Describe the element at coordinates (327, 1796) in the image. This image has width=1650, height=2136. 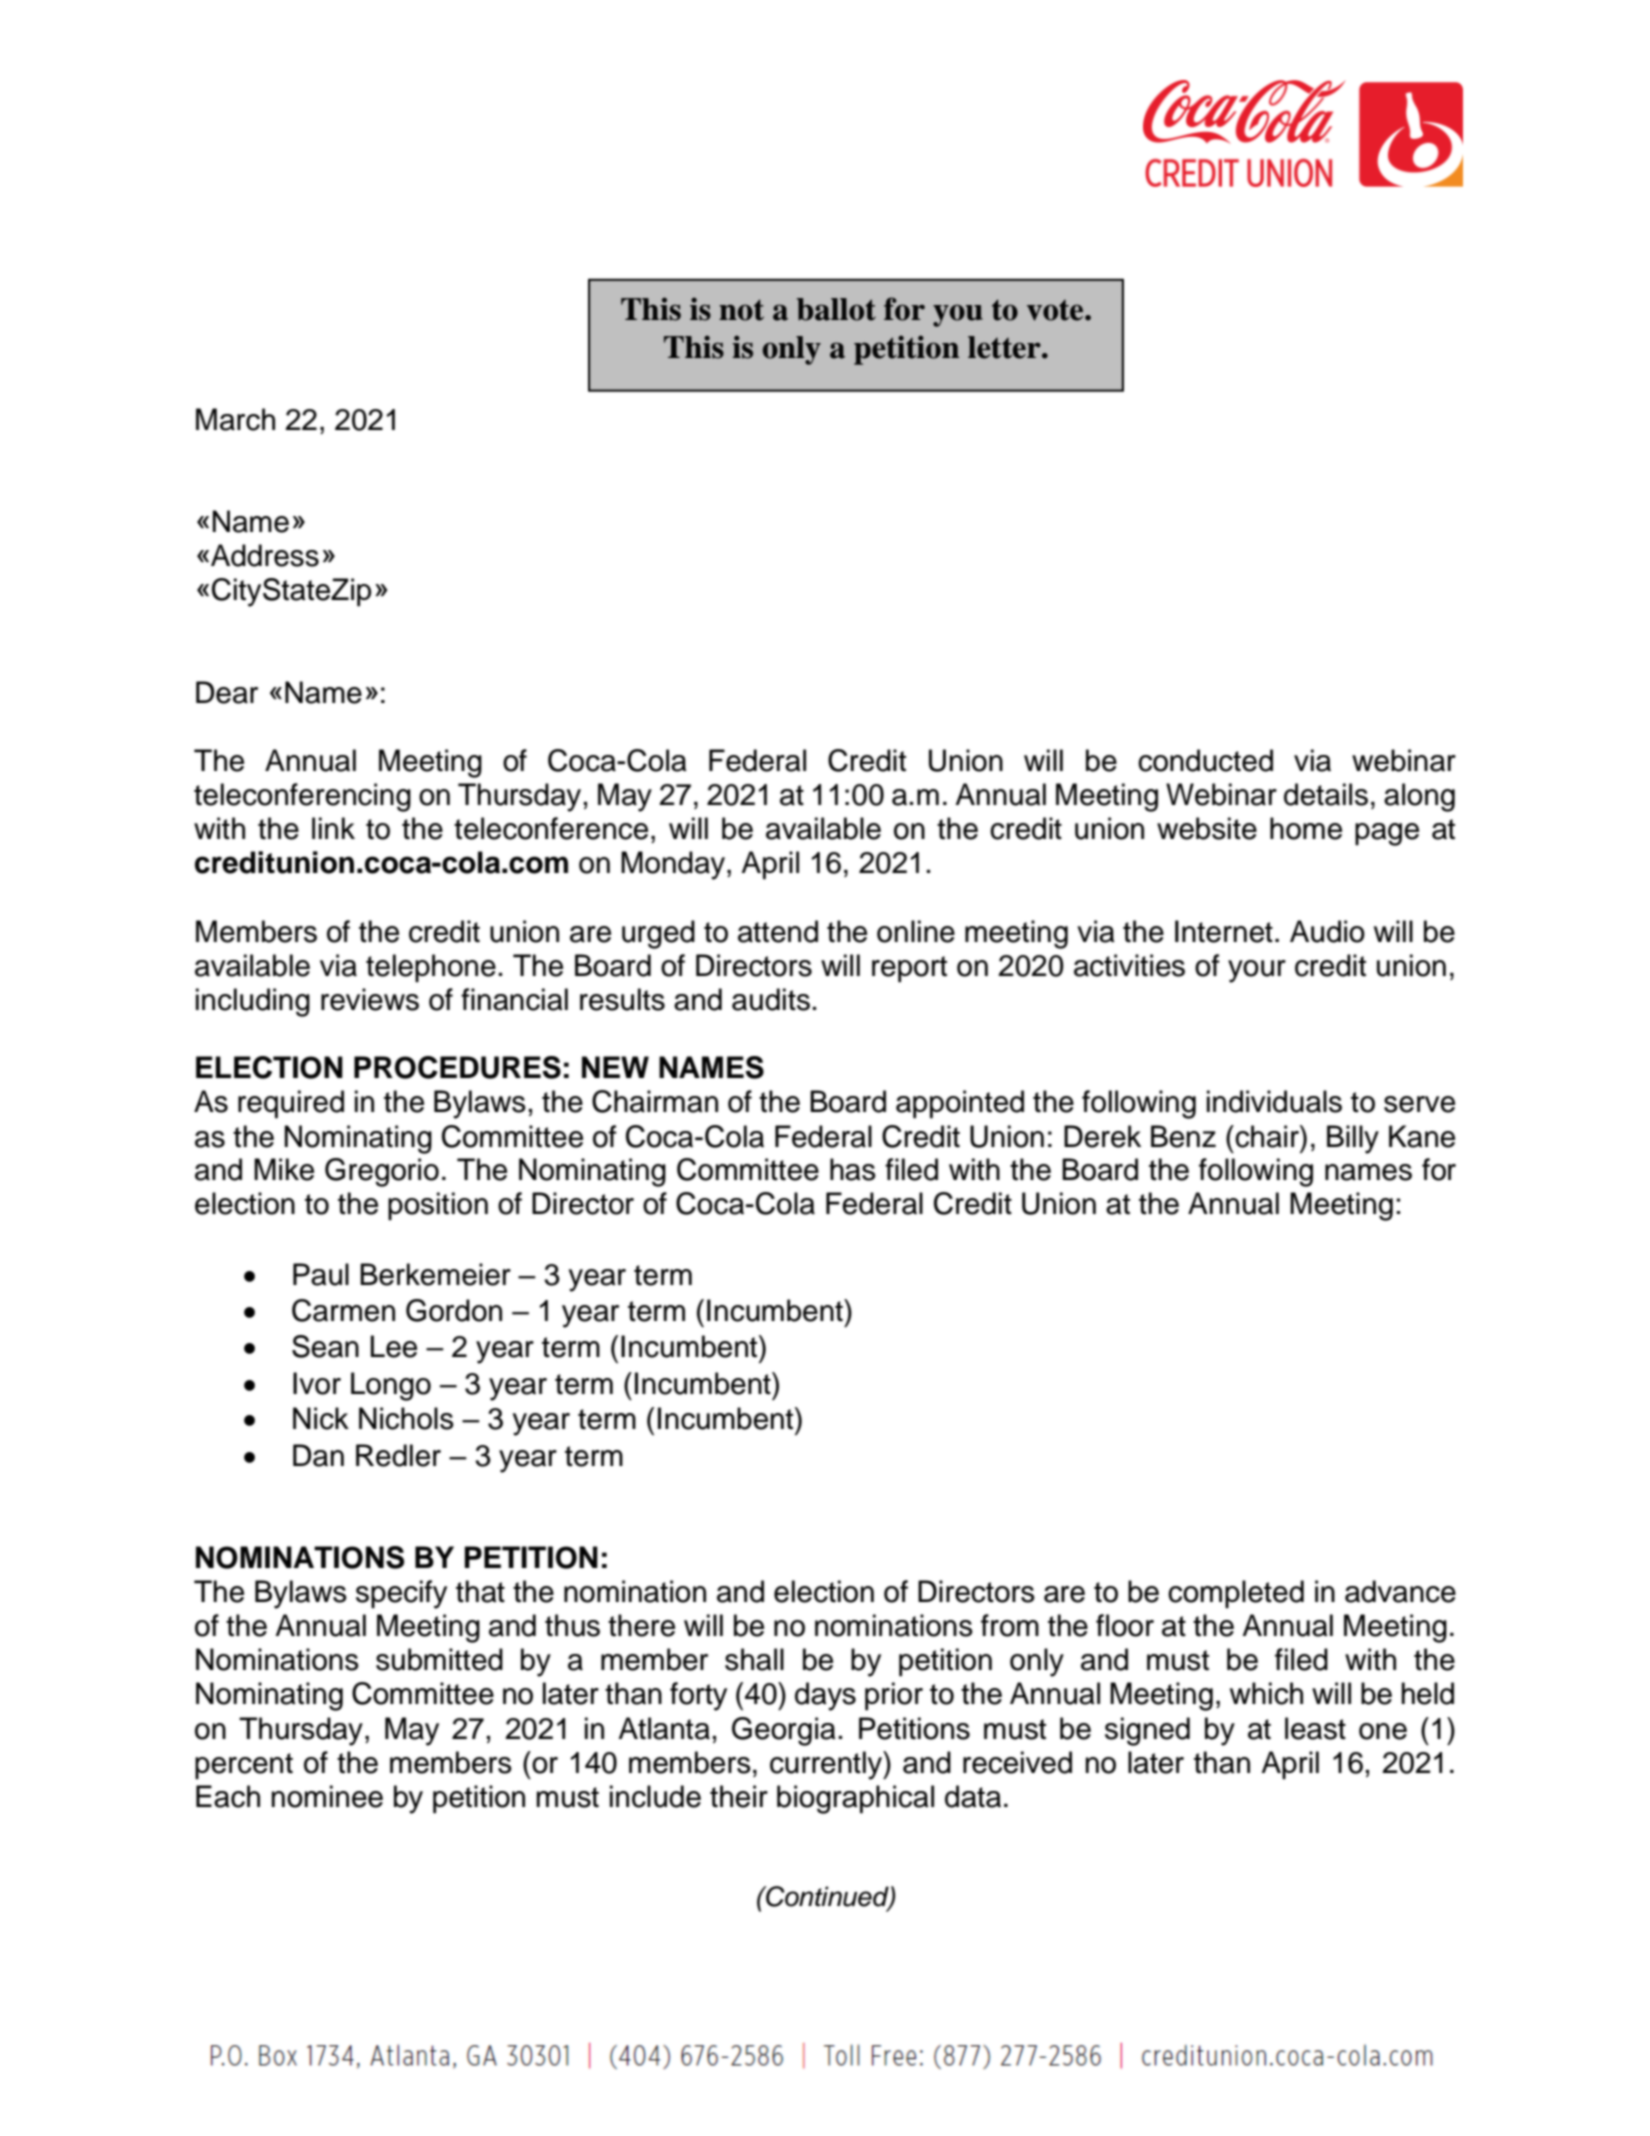
I see `nominee` at that location.
